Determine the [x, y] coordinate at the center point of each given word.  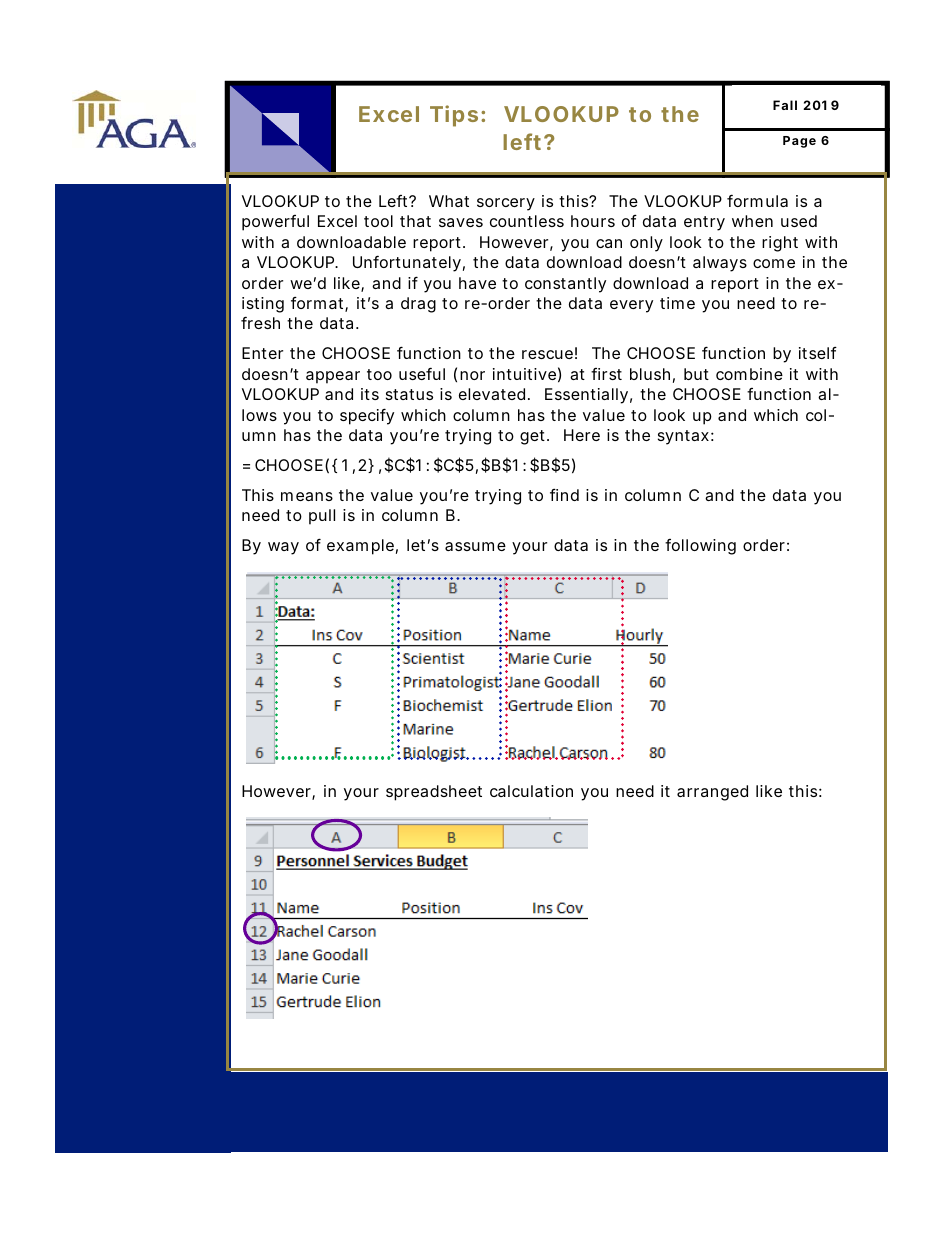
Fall [785, 105]
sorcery [506, 204]
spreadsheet [434, 793]
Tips [454, 116]
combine [749, 374]
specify [367, 416]
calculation [531, 791]
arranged [712, 793]
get [534, 437]
